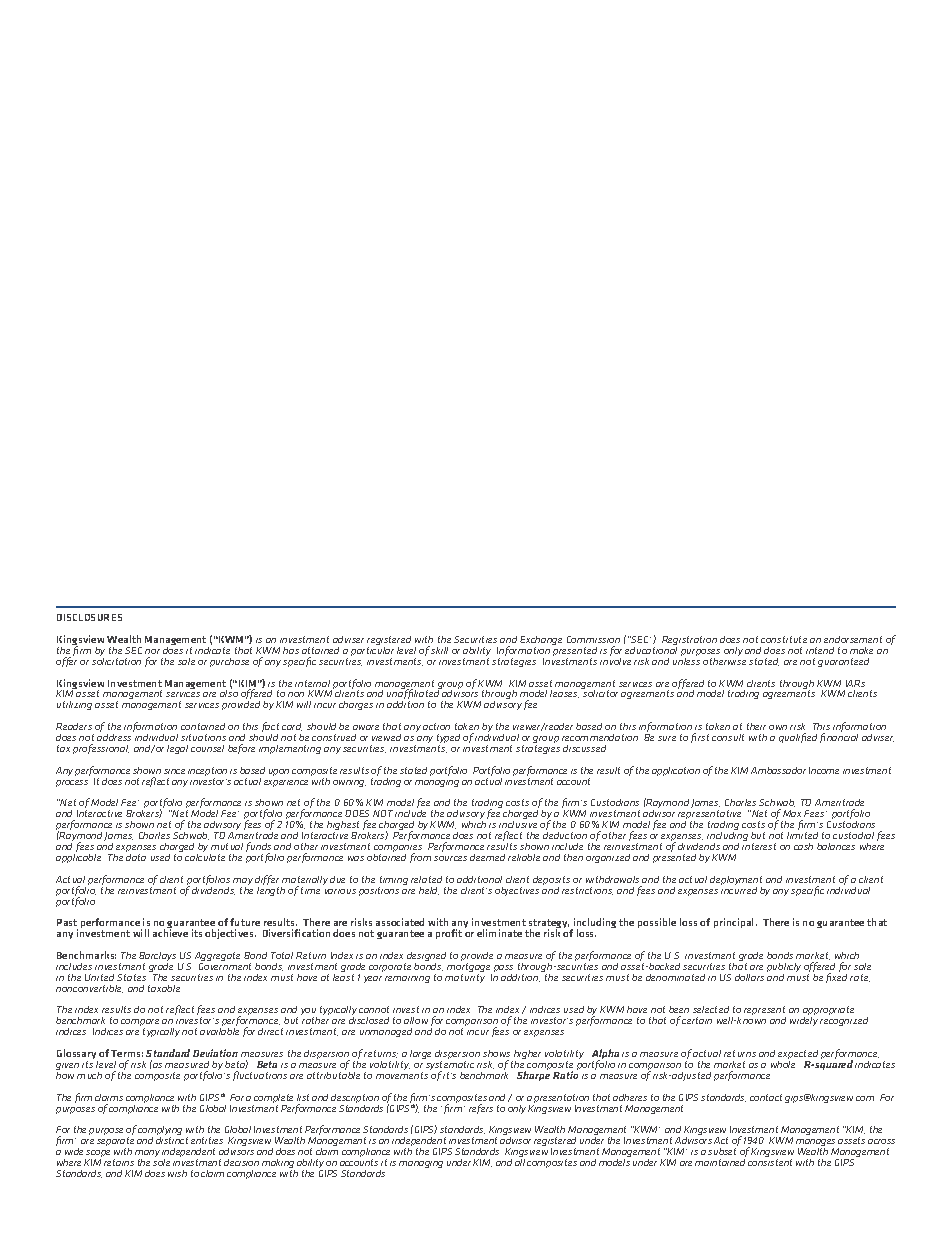  What do you see at coordinates (170, 933) in the screenshot?
I see `achieve` at bounding box center [170, 933].
